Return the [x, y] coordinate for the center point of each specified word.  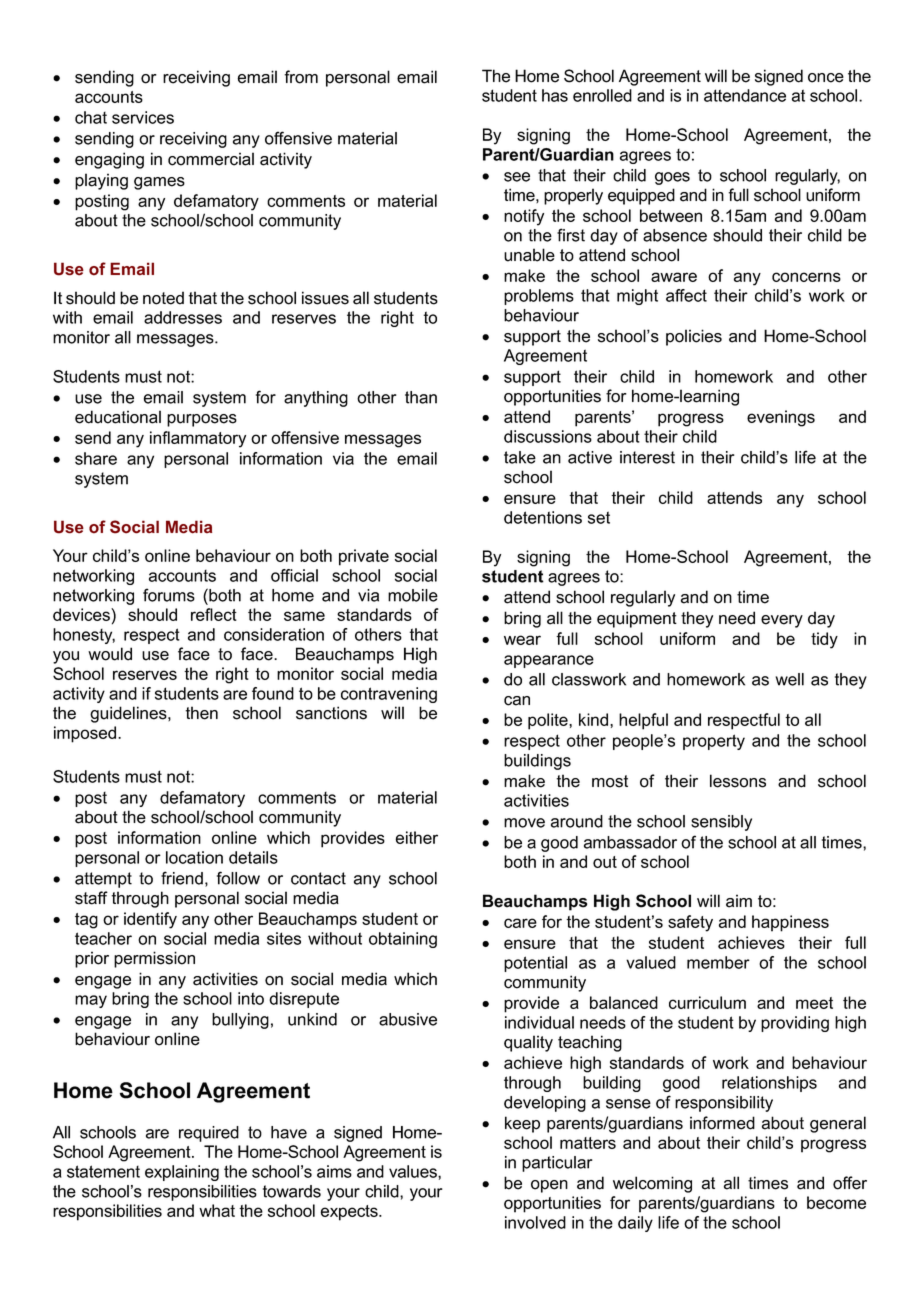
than [421, 397]
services [143, 117]
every [782, 621]
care [520, 923]
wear [522, 640]
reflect [214, 614]
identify [150, 920]
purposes [202, 420]
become [836, 1202]
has [555, 95]
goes [672, 178]
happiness [790, 923]
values [414, 1171]
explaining [182, 1173]
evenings [781, 418]
